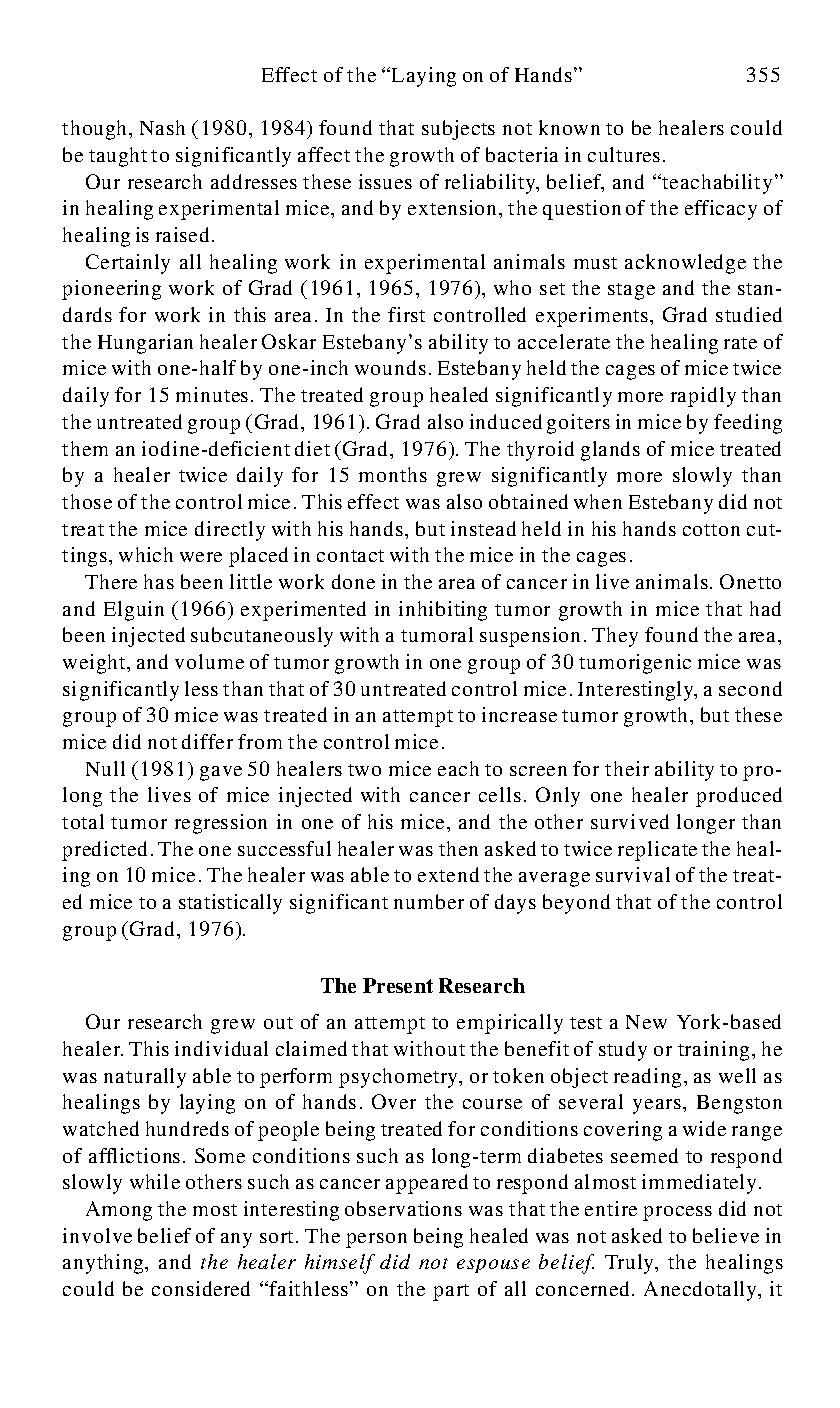 This screenshot has height=1408, width=840. Describe the element at coordinates (624, 154) in the screenshot. I see `cultures` at that location.
